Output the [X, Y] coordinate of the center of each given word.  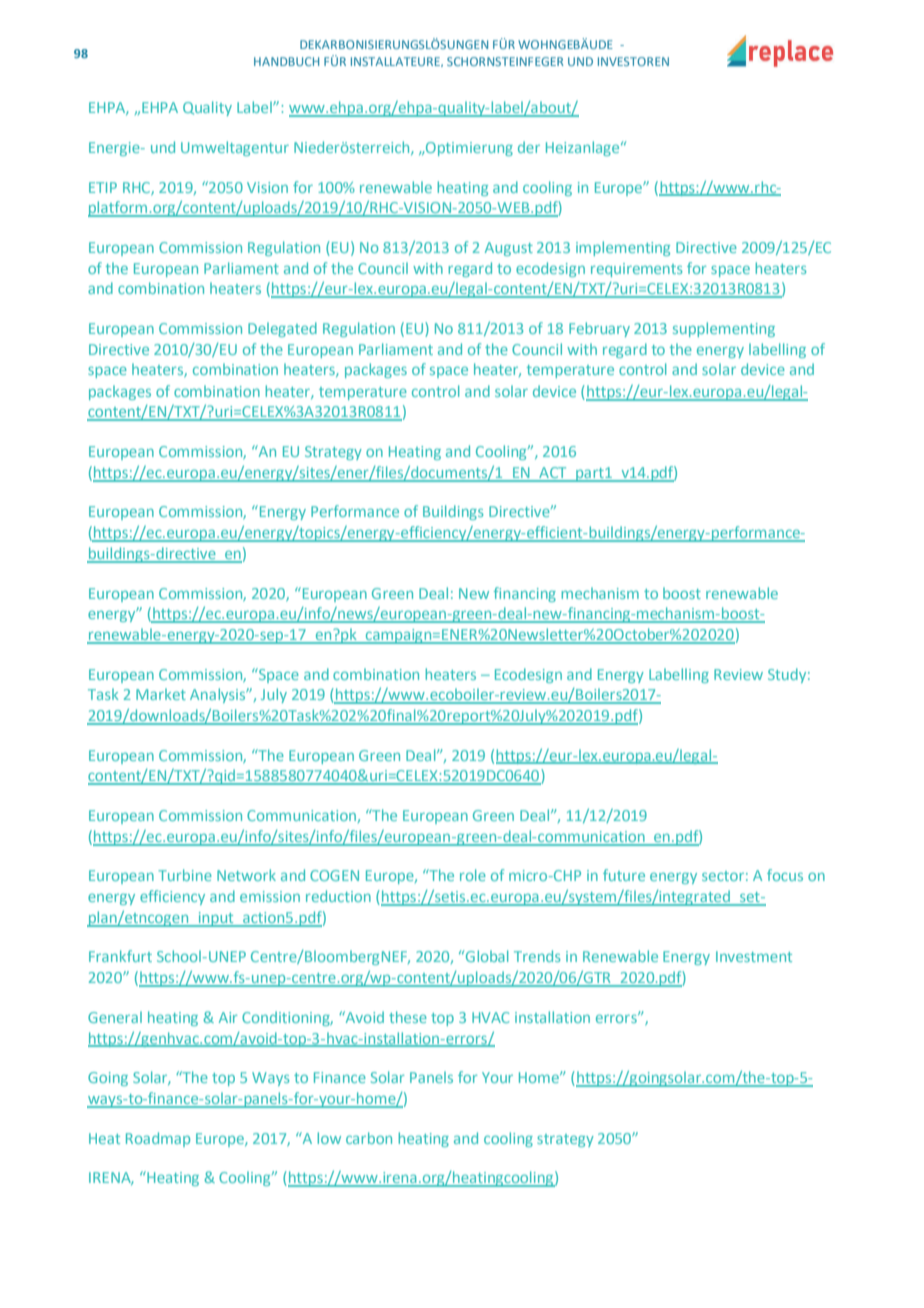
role [473, 875]
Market [161, 694]
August [509, 249]
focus [785, 875]
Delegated [282, 329]
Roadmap [158, 1139]
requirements [636, 270]
